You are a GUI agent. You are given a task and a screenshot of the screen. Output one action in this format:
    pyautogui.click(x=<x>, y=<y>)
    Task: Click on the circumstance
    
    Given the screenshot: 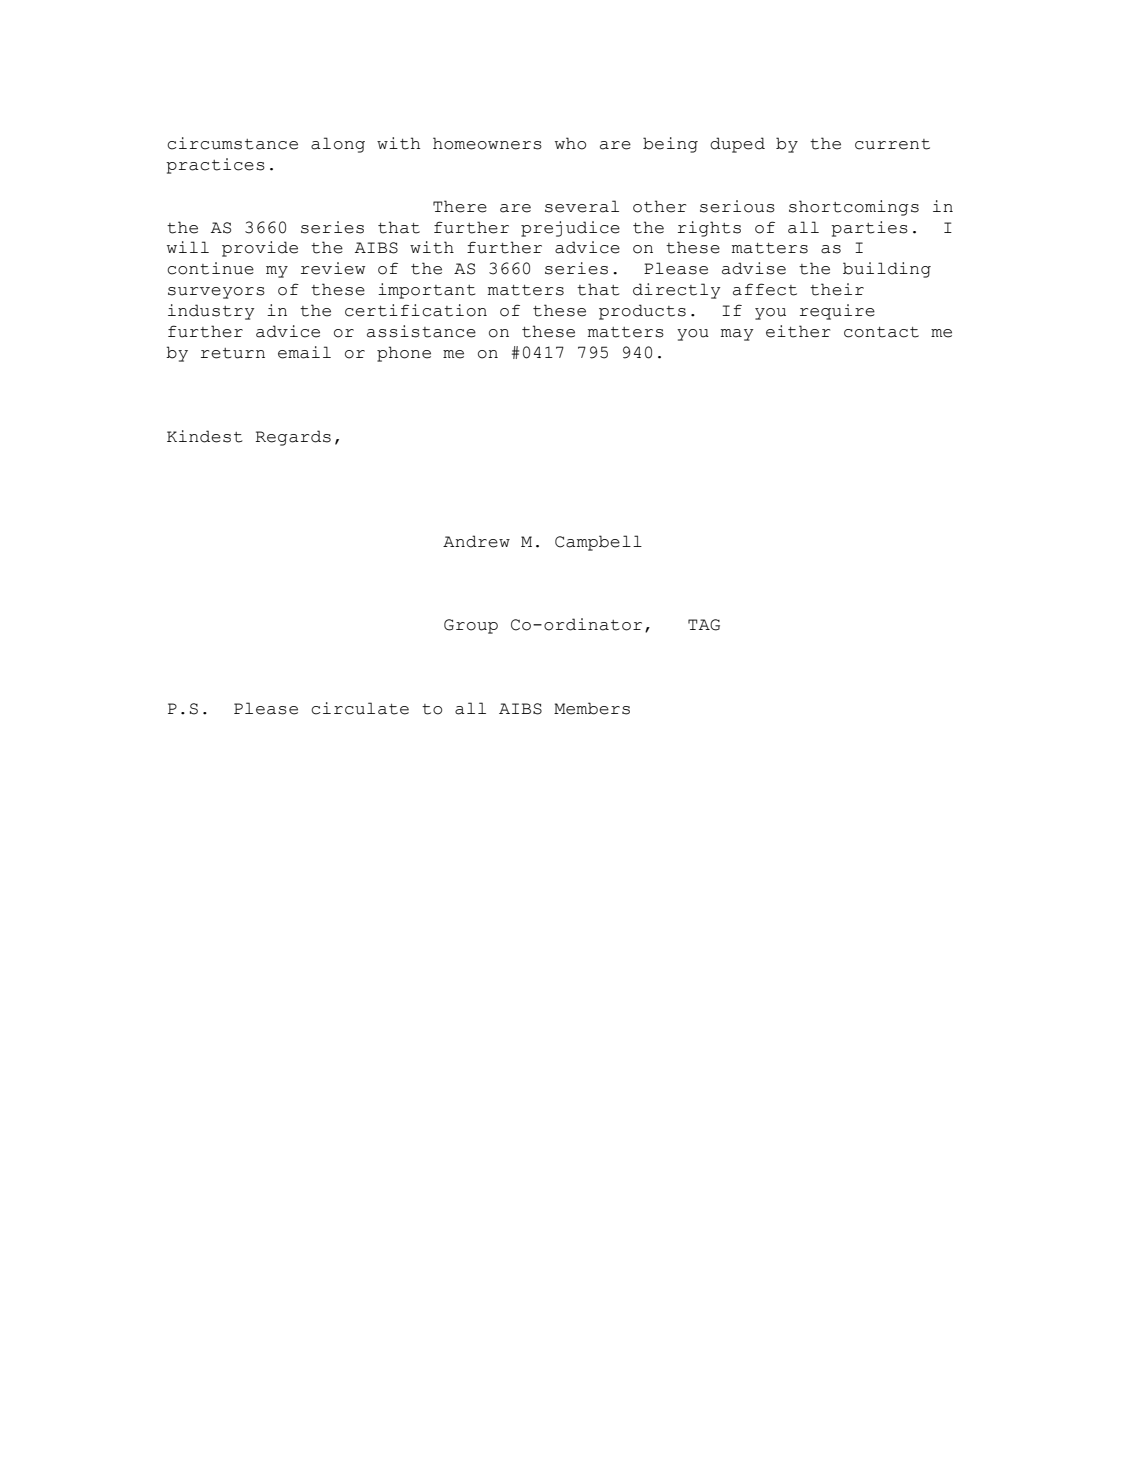 What is the action you would take?
    pyautogui.click(x=232, y=143)
